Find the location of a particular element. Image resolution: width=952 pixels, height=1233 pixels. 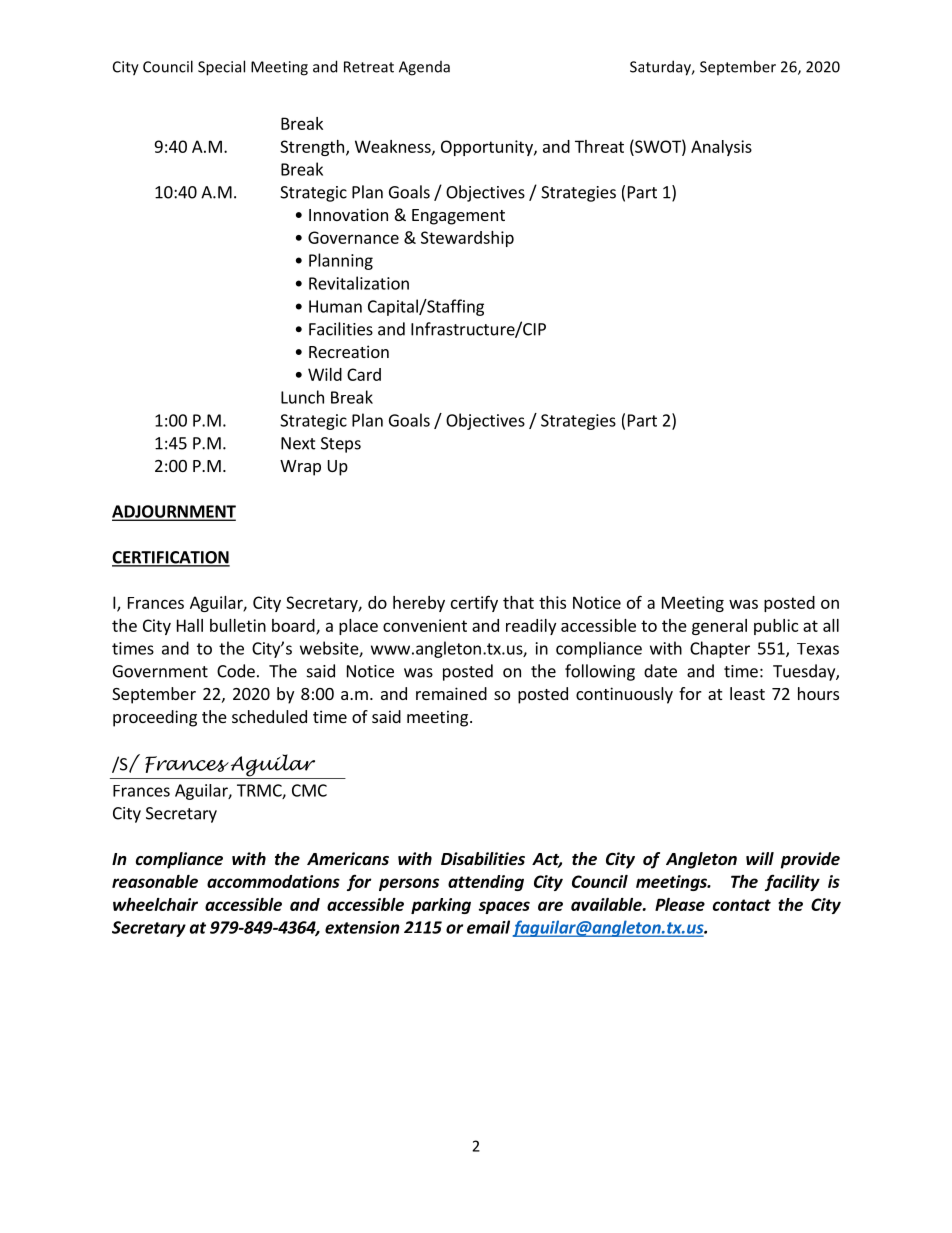

ADJOURNMENT is located at coordinates (174, 512).
